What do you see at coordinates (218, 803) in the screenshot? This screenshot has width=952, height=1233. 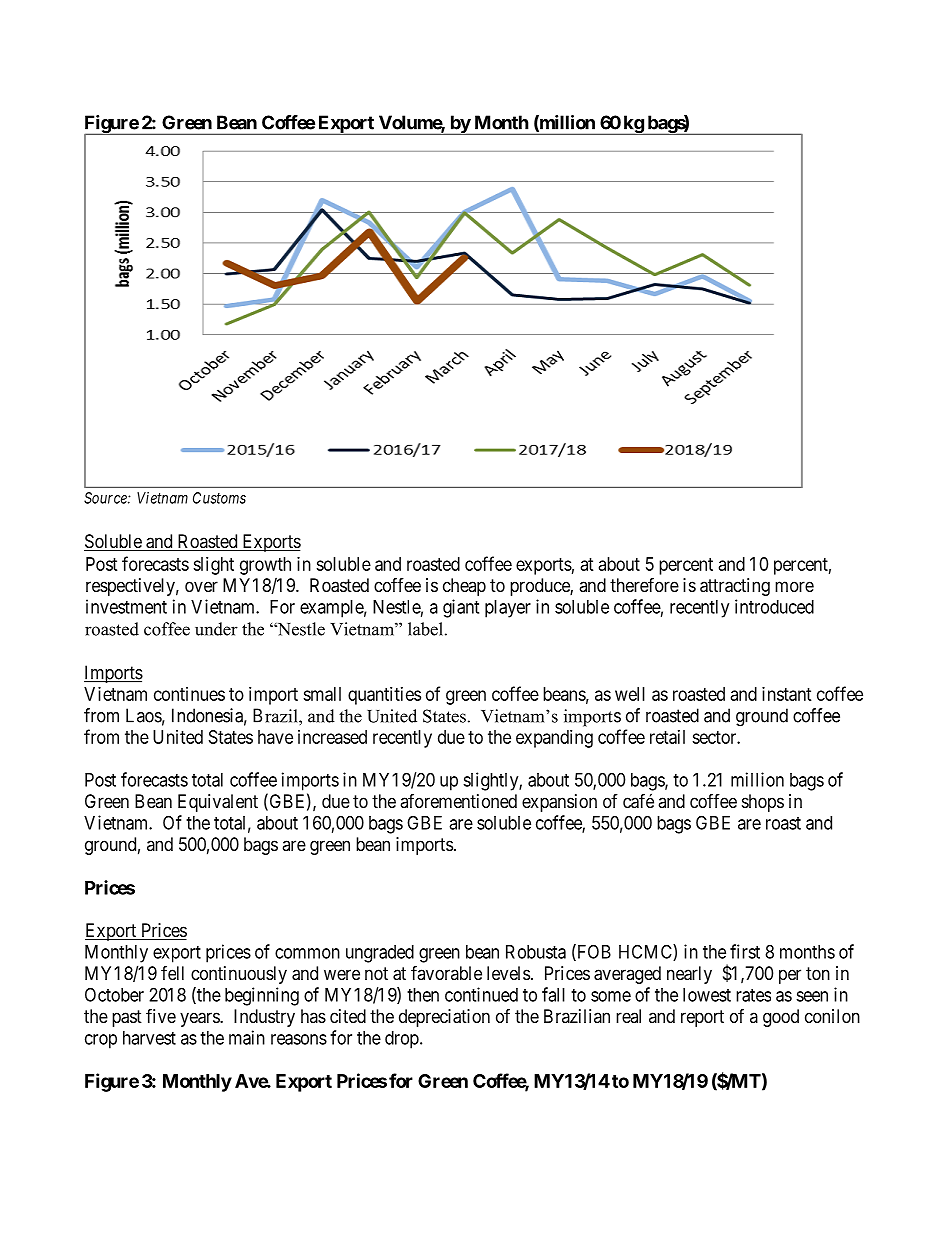 I see `Equivalent` at bounding box center [218, 803].
